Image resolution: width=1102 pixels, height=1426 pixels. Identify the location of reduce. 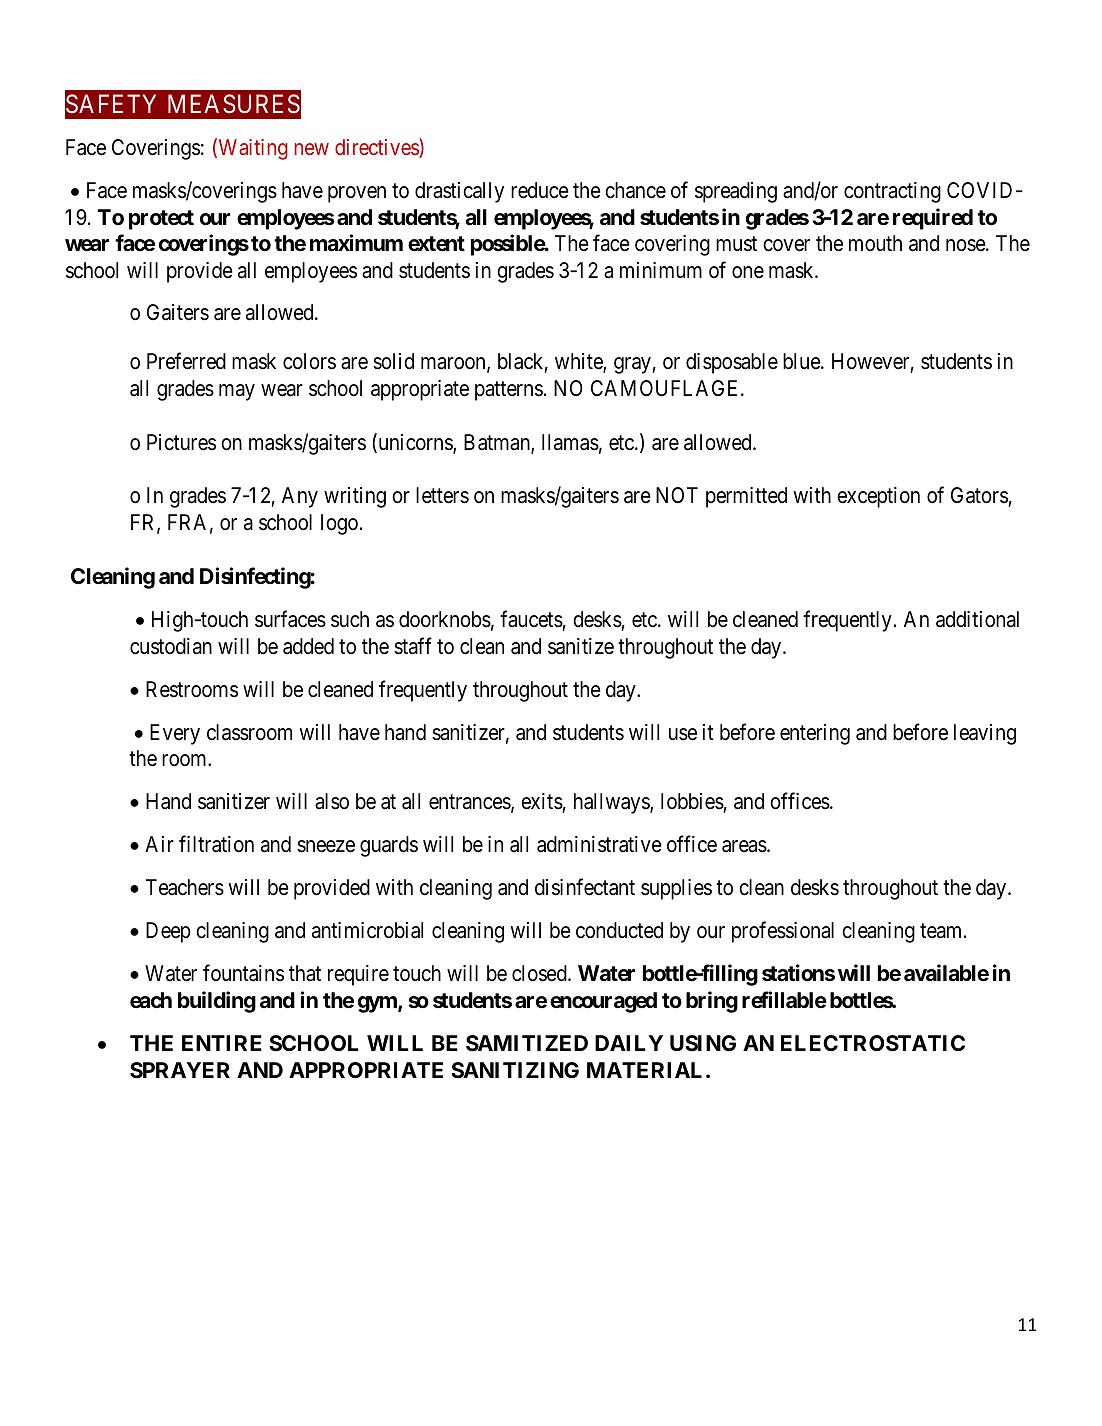
(540, 190).
